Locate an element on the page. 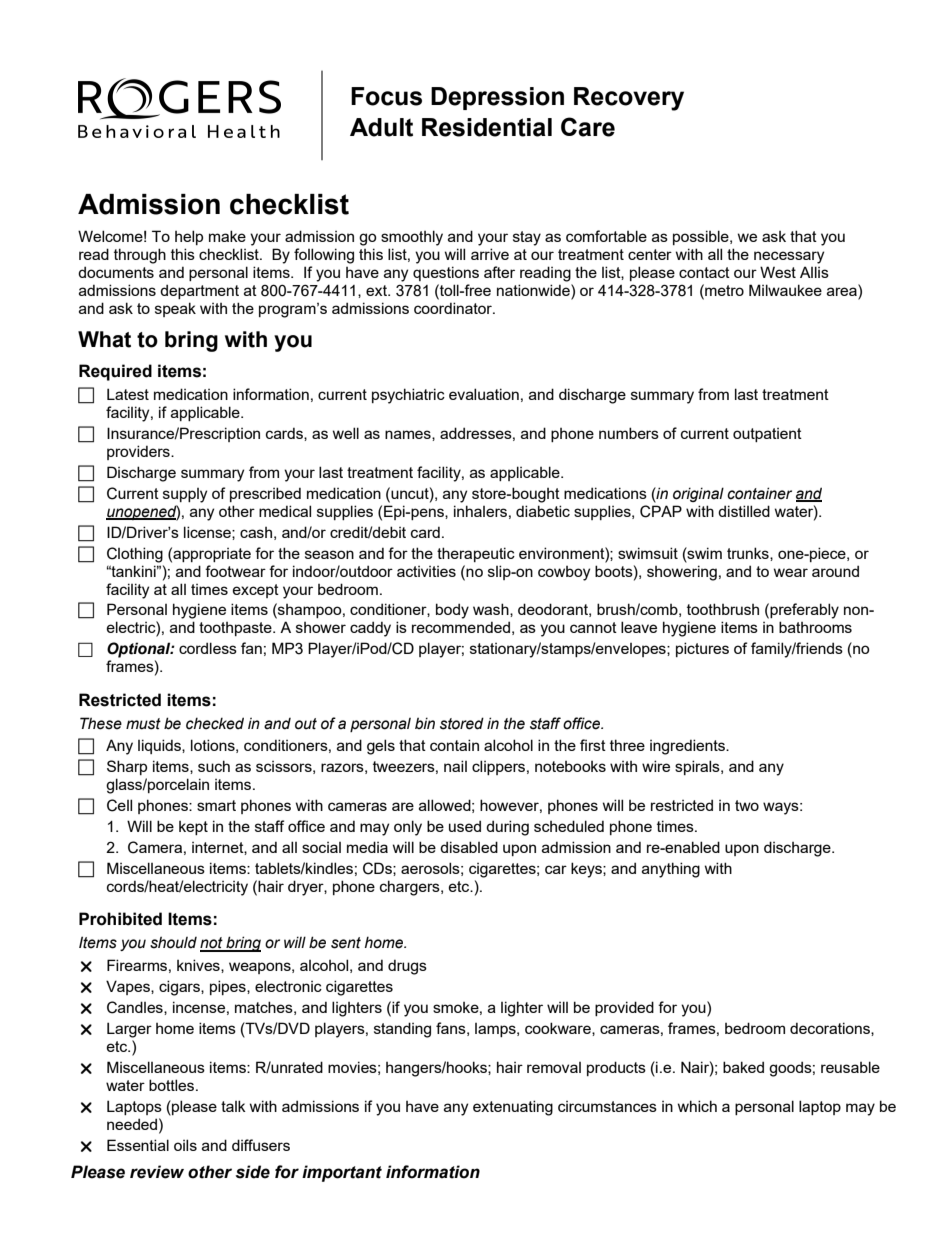 The height and width of the document is (1233, 952). Recovery is located at coordinates (629, 99).
